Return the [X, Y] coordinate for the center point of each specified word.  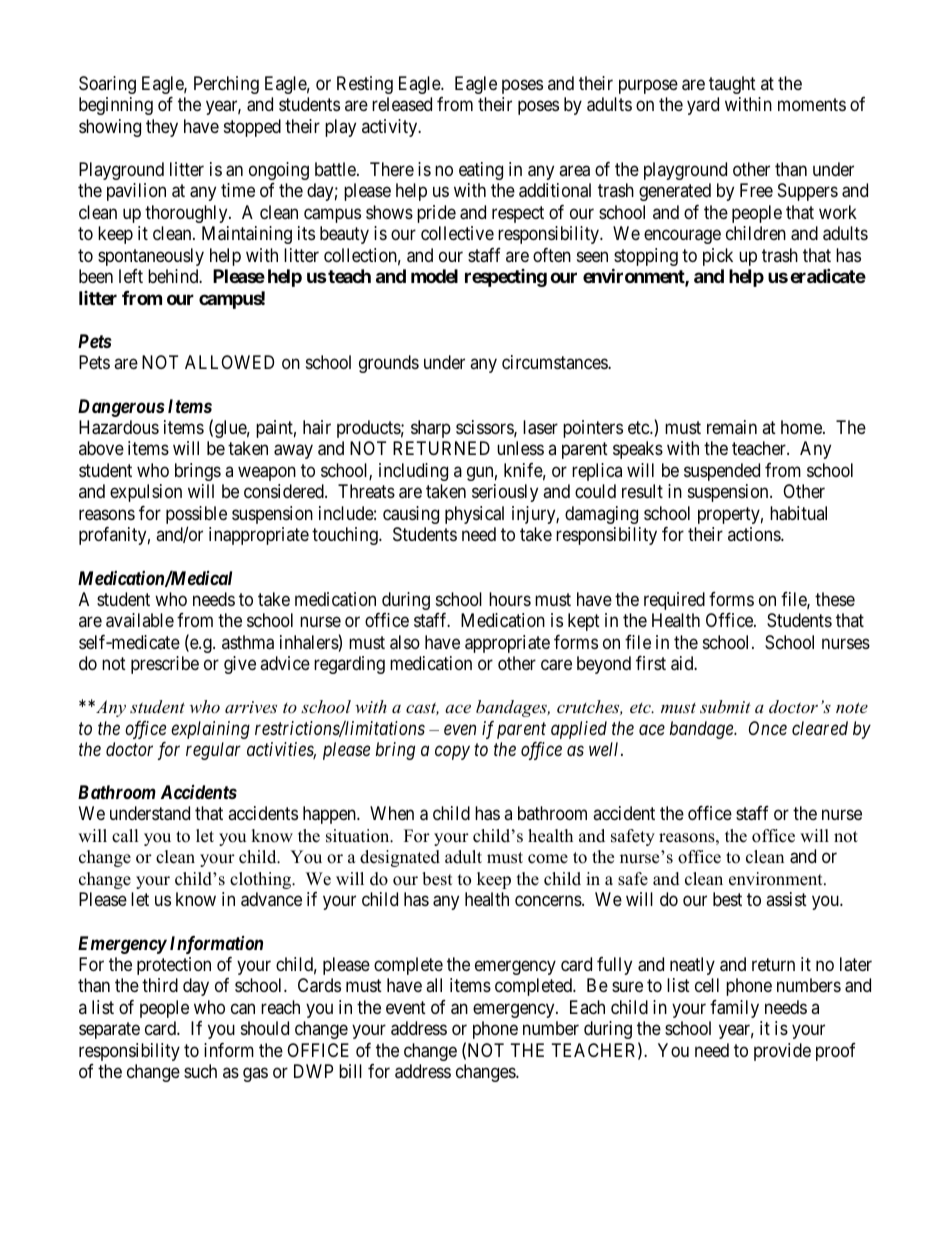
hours [510, 599]
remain [732, 427]
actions [755, 534]
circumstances [555, 362]
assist [786, 899]
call [125, 836]
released [402, 104]
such [200, 1071]
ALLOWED [229, 362]
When [392, 813]
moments [812, 105]
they [162, 128]
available [140, 620]
